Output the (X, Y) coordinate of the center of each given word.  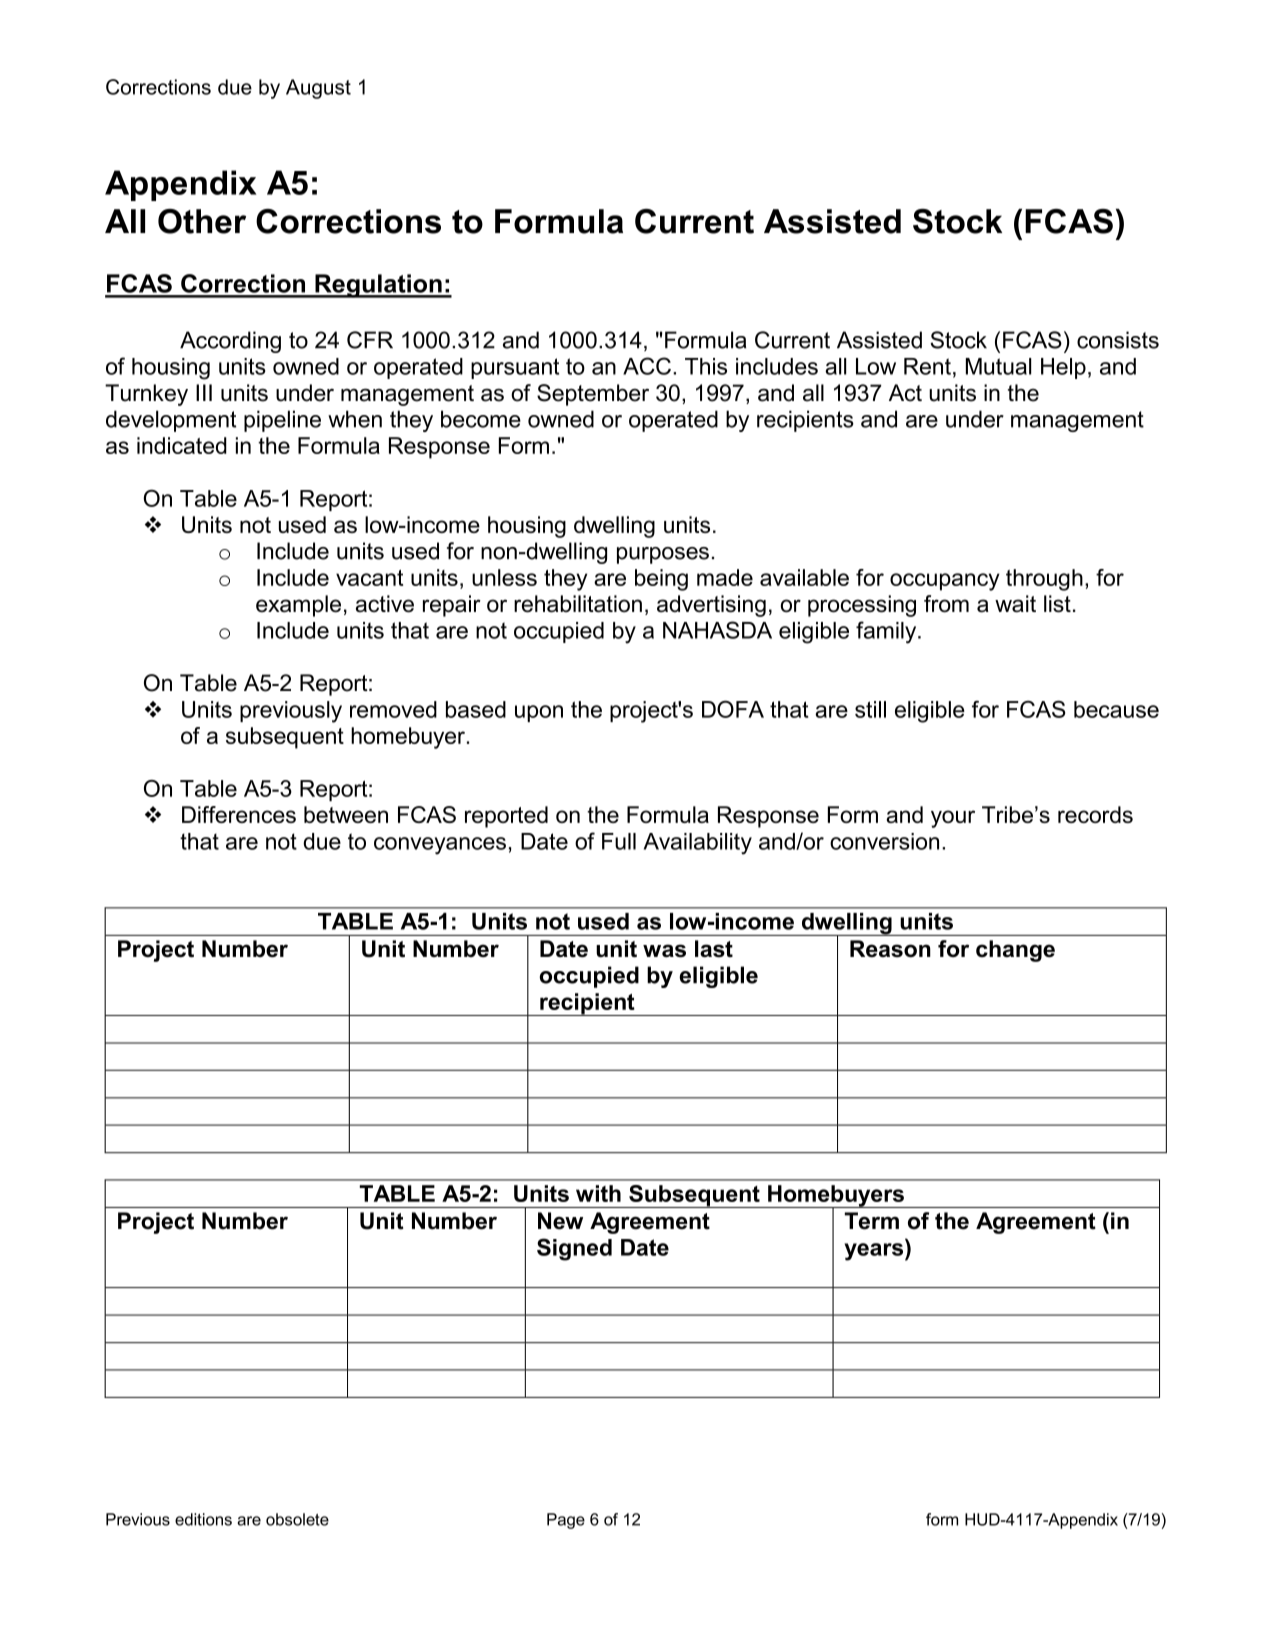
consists (1118, 340)
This (706, 366)
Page (566, 1521)
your (953, 819)
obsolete (297, 1519)
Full (619, 841)
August (318, 89)
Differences (239, 814)
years (875, 1252)
